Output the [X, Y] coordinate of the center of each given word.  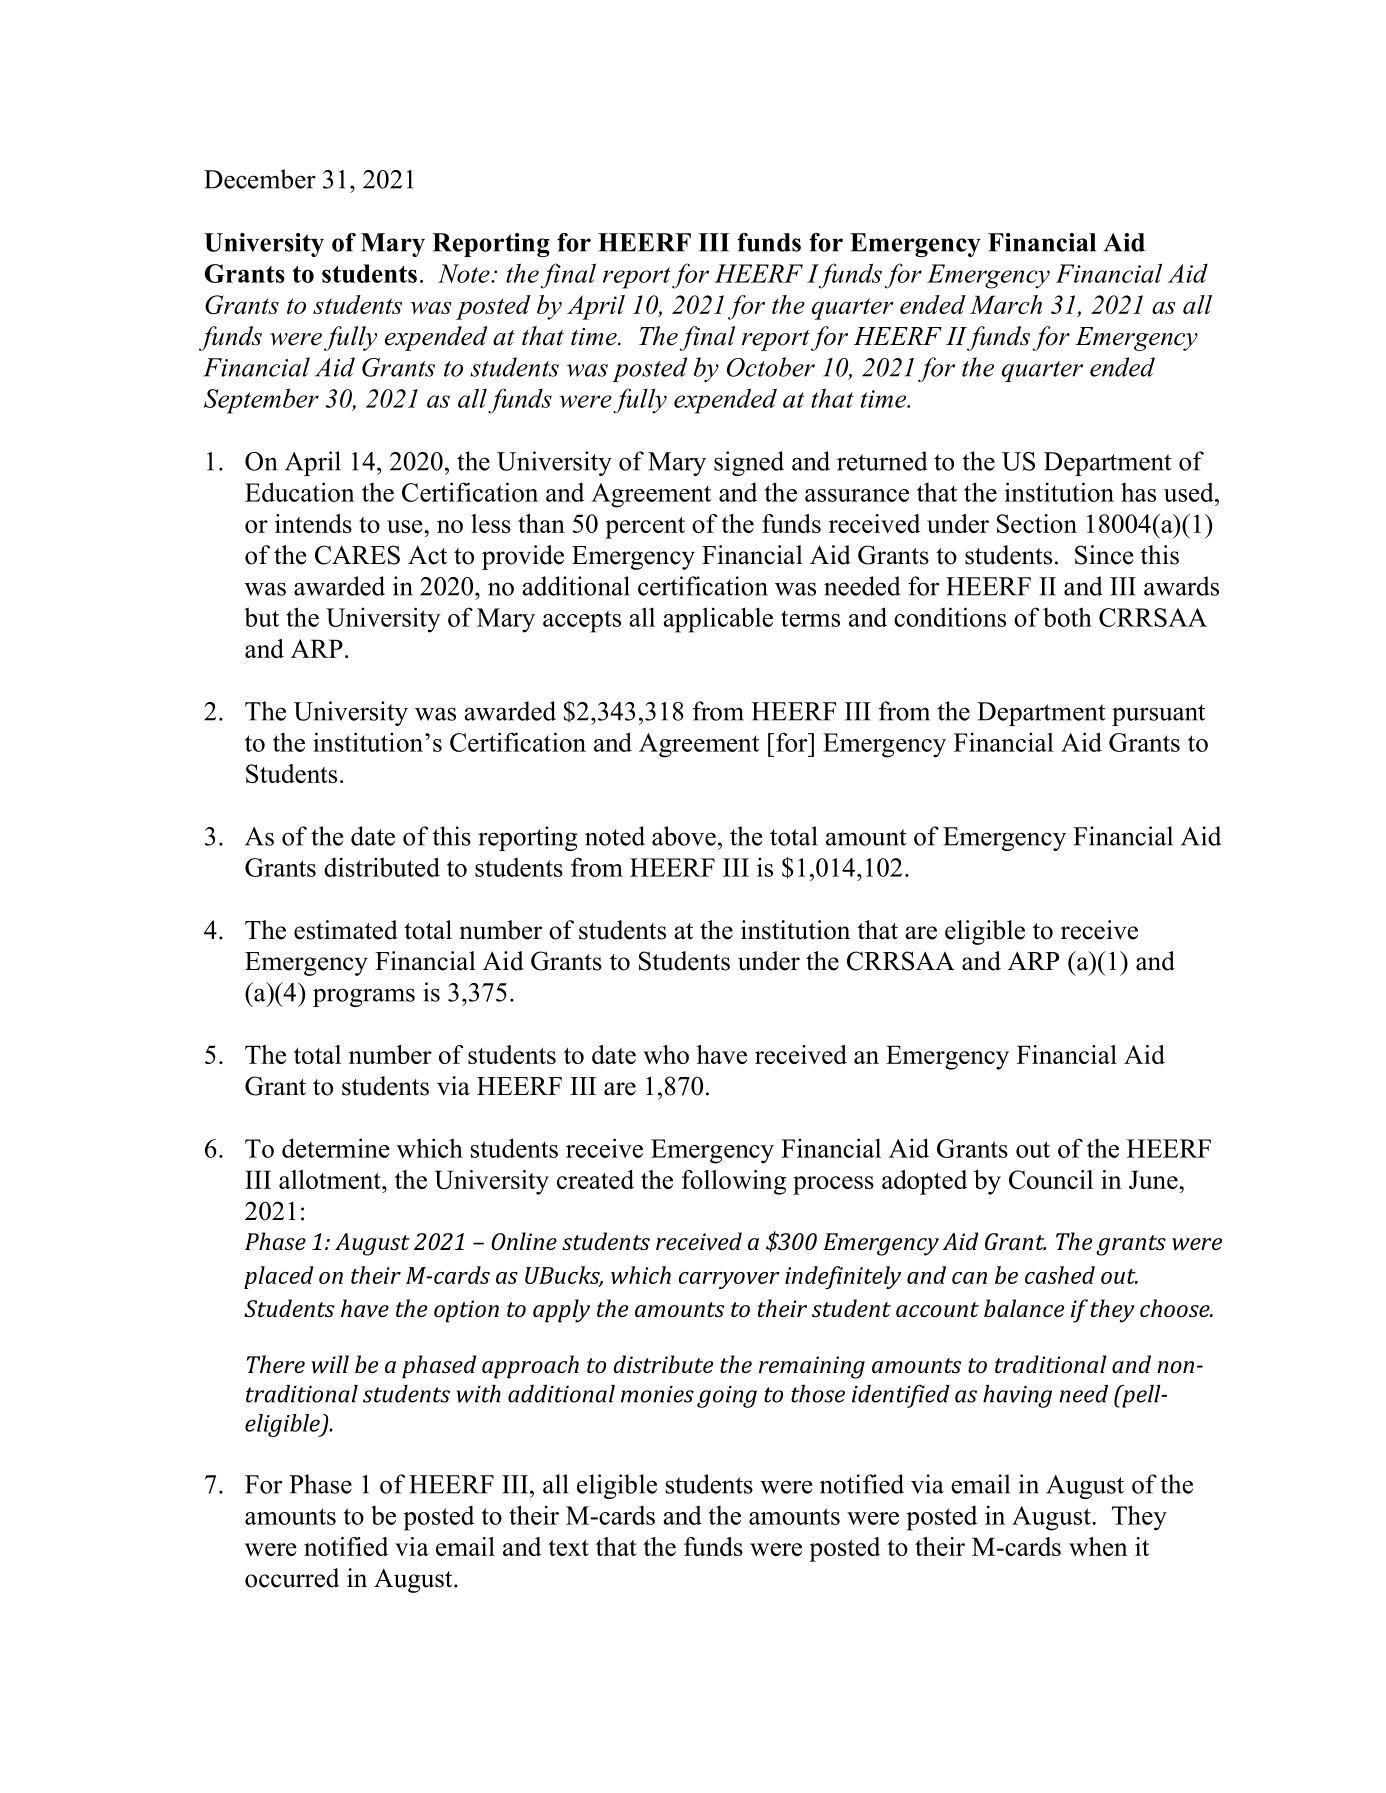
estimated [346, 930]
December [260, 179]
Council [1051, 1179]
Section [1037, 523]
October [771, 367]
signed [749, 463]
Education [300, 492]
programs [364, 997]
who [666, 1054]
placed [278, 1277]
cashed [1060, 1275]
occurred [292, 1578]
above [684, 836]
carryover [729, 1280]
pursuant [1158, 715]
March [1006, 304]
